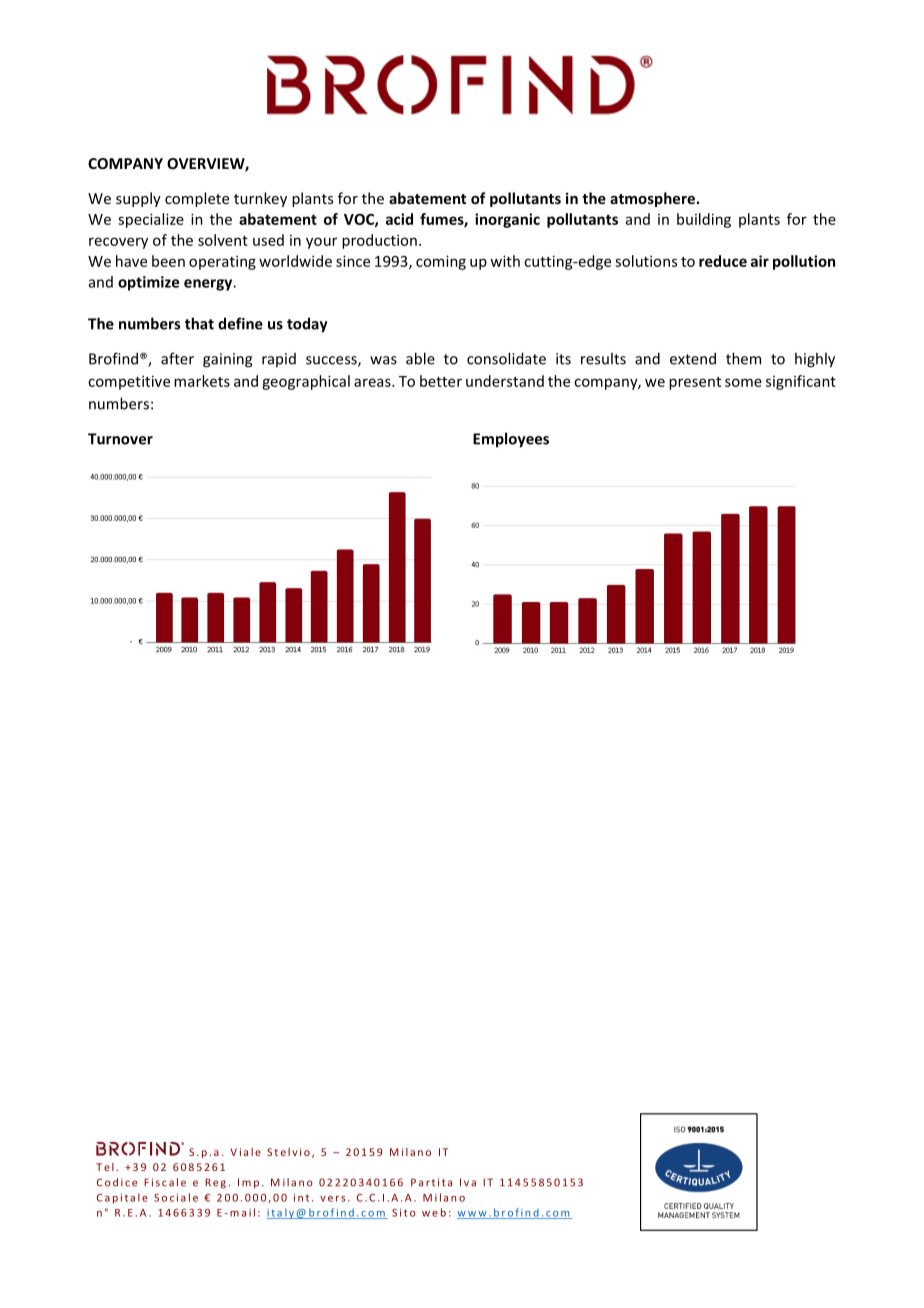 This page has width=924, height=1308. What do you see at coordinates (507, 220) in the page?
I see `inorganic` at bounding box center [507, 220].
